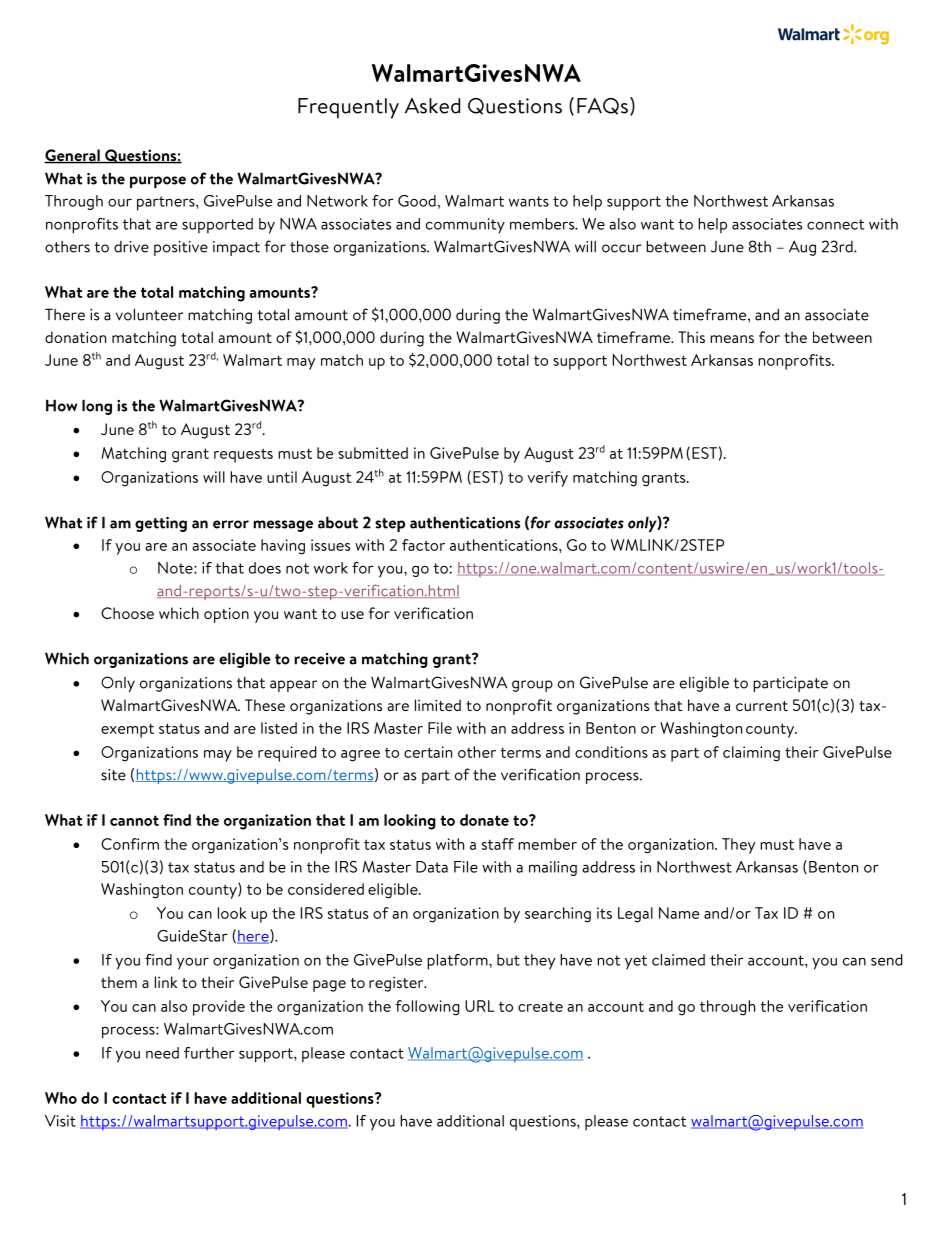 The width and height of the image is (952, 1233). Describe the element at coordinates (158, 182) in the image. I see `purpose` at that location.
